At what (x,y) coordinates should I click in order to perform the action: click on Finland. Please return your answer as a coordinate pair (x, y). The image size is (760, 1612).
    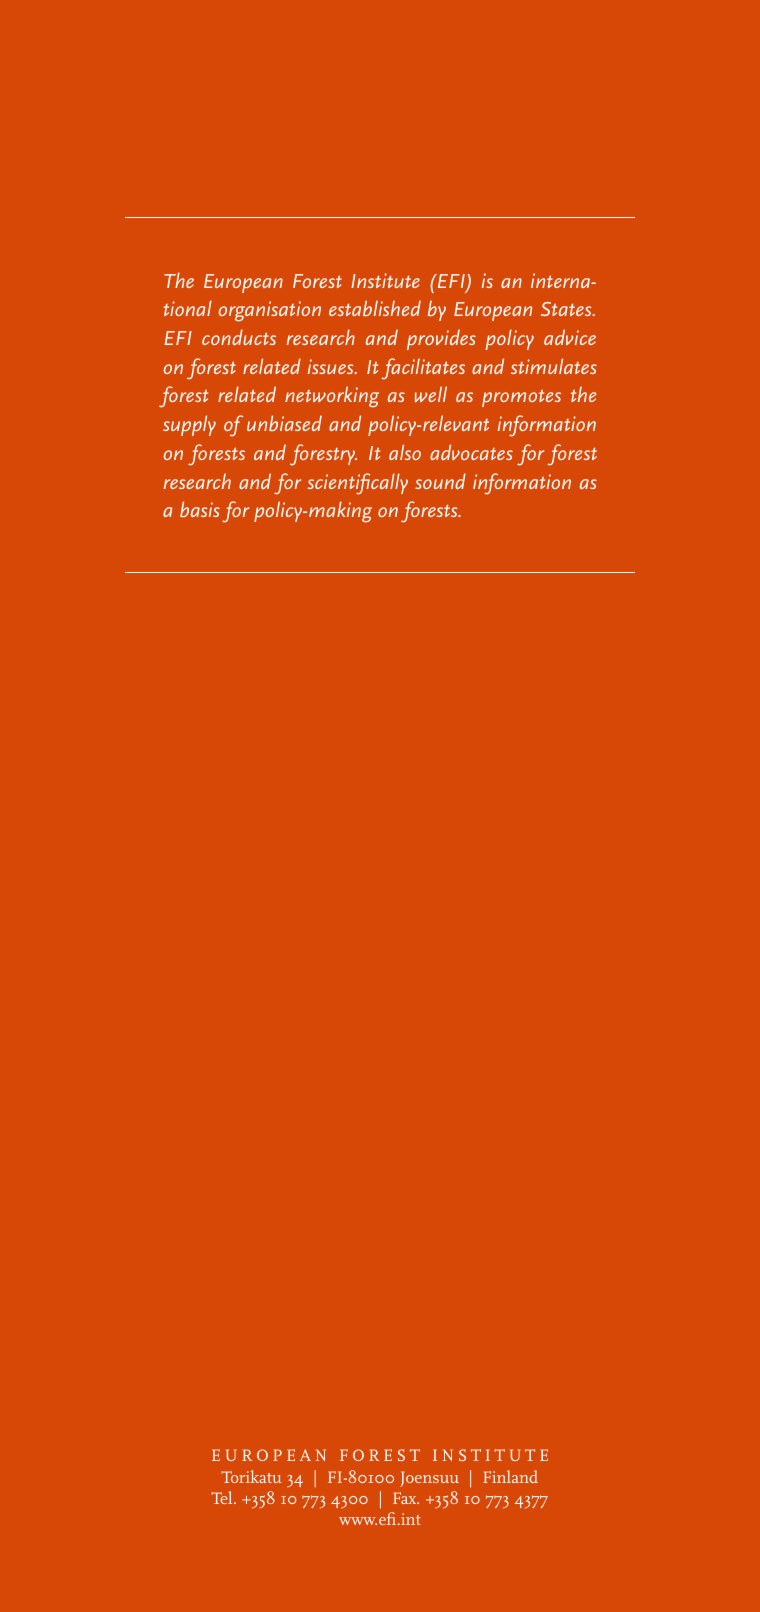
    Looking at the image, I should click on (510, 1476).
